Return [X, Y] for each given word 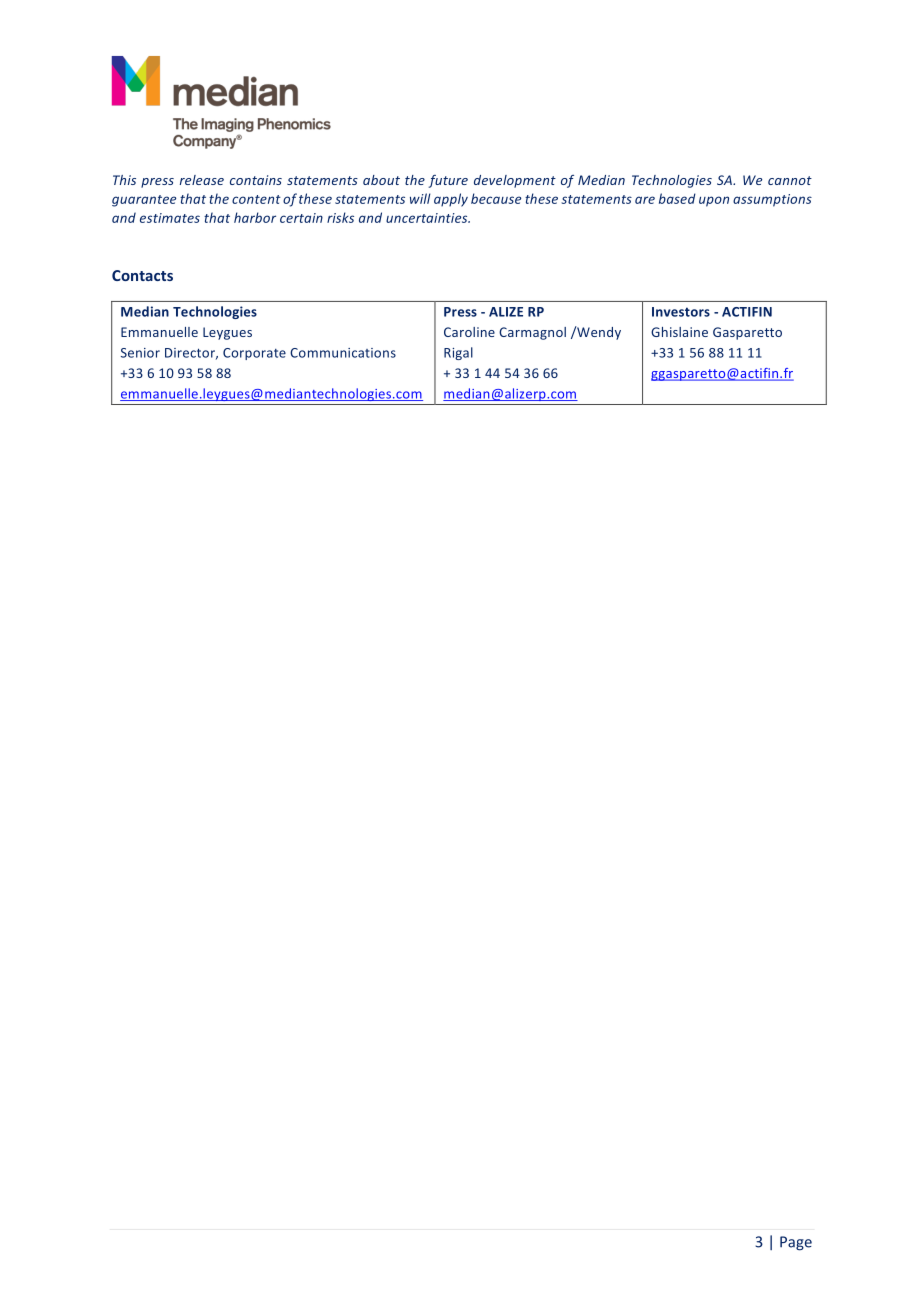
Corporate [254, 354]
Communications [343, 353]
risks [340, 217]
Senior [140, 353]
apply [451, 200]
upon [714, 201]
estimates [170, 218]
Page [796, 1243]
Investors [681, 312]
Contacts [142, 275]
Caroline [469, 332]
